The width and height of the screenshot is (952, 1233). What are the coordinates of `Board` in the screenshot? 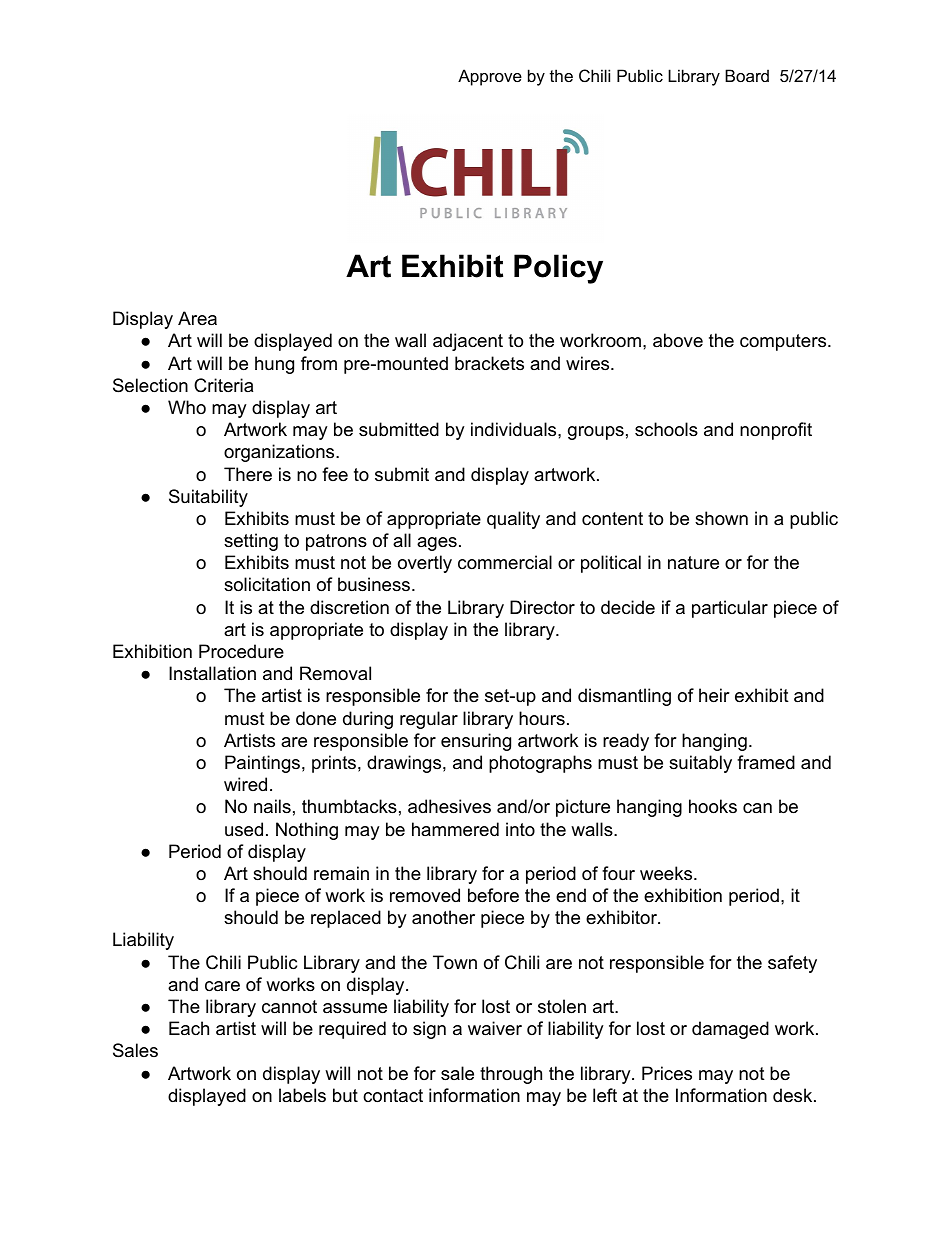 It's located at (747, 75).
